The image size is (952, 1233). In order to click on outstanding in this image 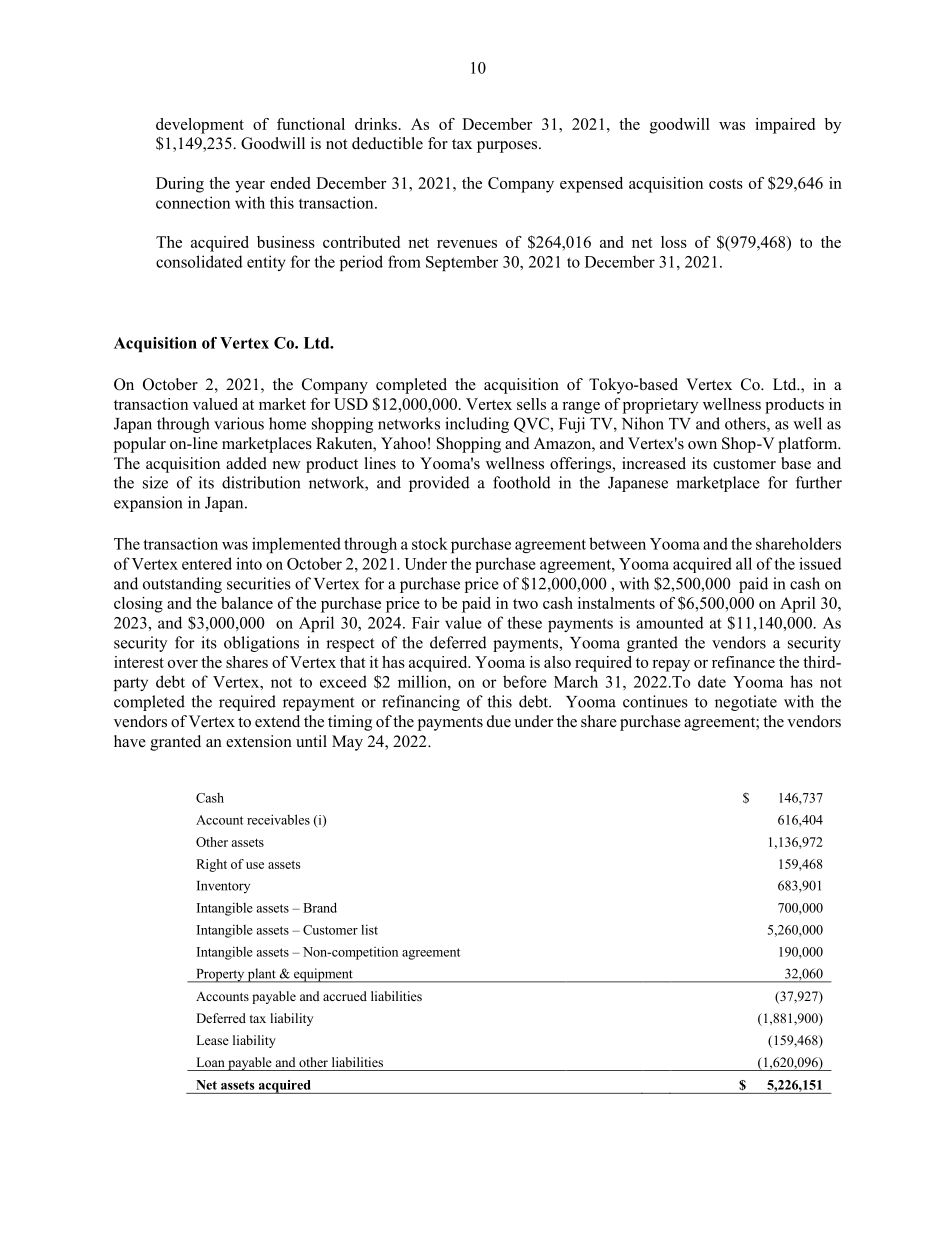, I will do `click(182, 585)`.
